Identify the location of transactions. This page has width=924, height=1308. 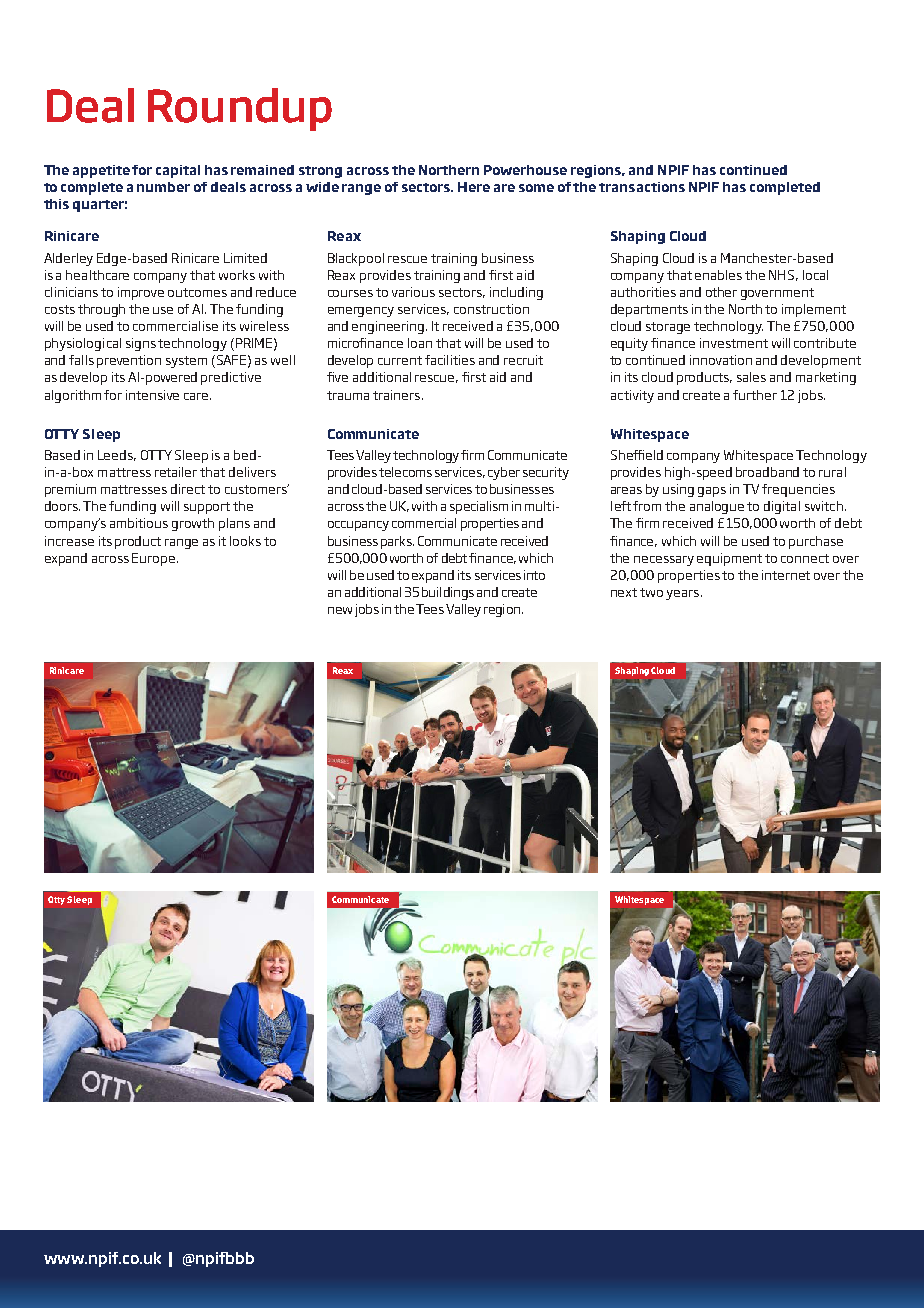
(642, 187).
